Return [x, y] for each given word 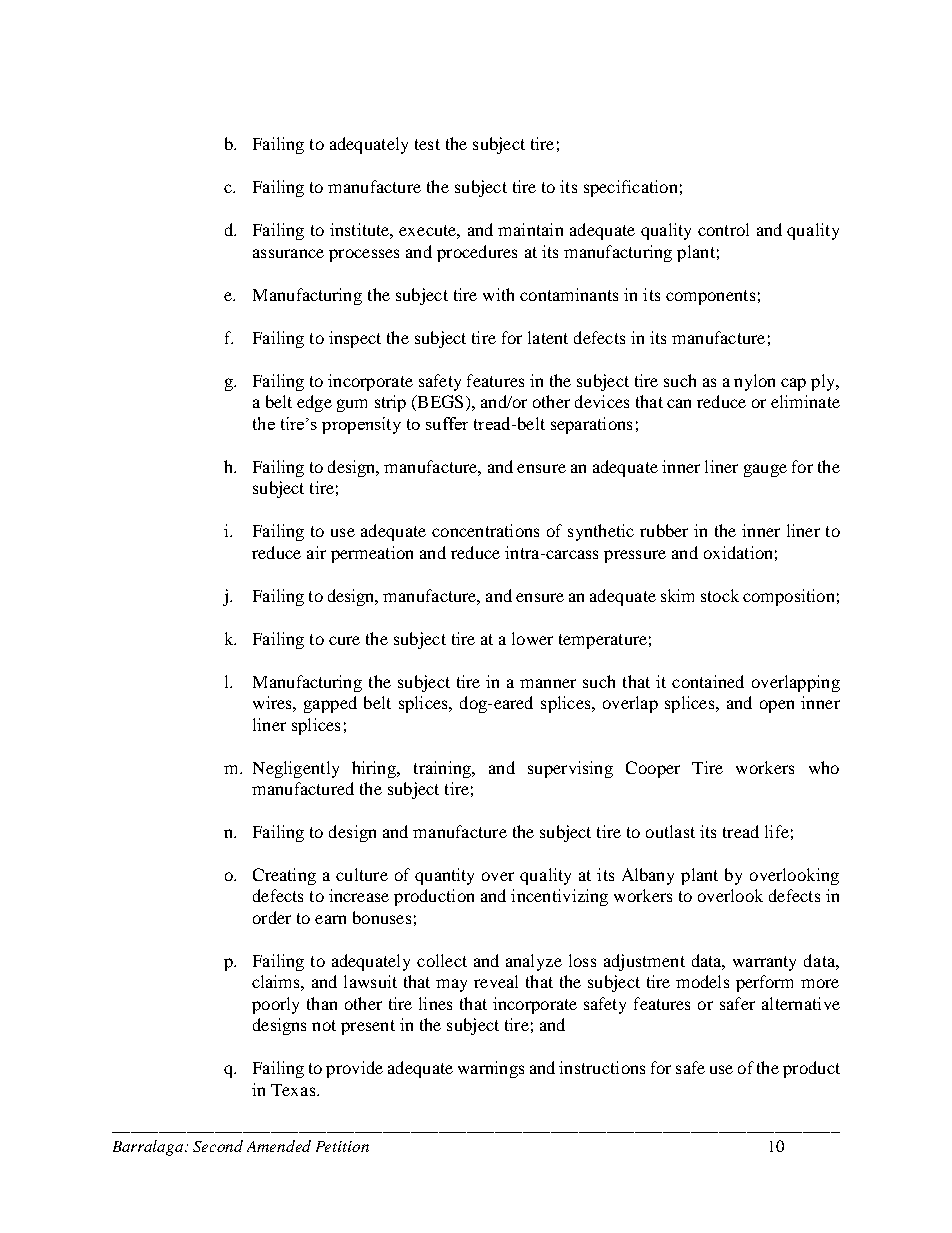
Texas [294, 1090]
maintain [530, 229]
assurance [288, 253]
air [316, 552]
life [777, 831]
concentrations [485, 530]
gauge [765, 470]
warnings [491, 1069]
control [723, 229]
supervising [570, 769]
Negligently [296, 769]
